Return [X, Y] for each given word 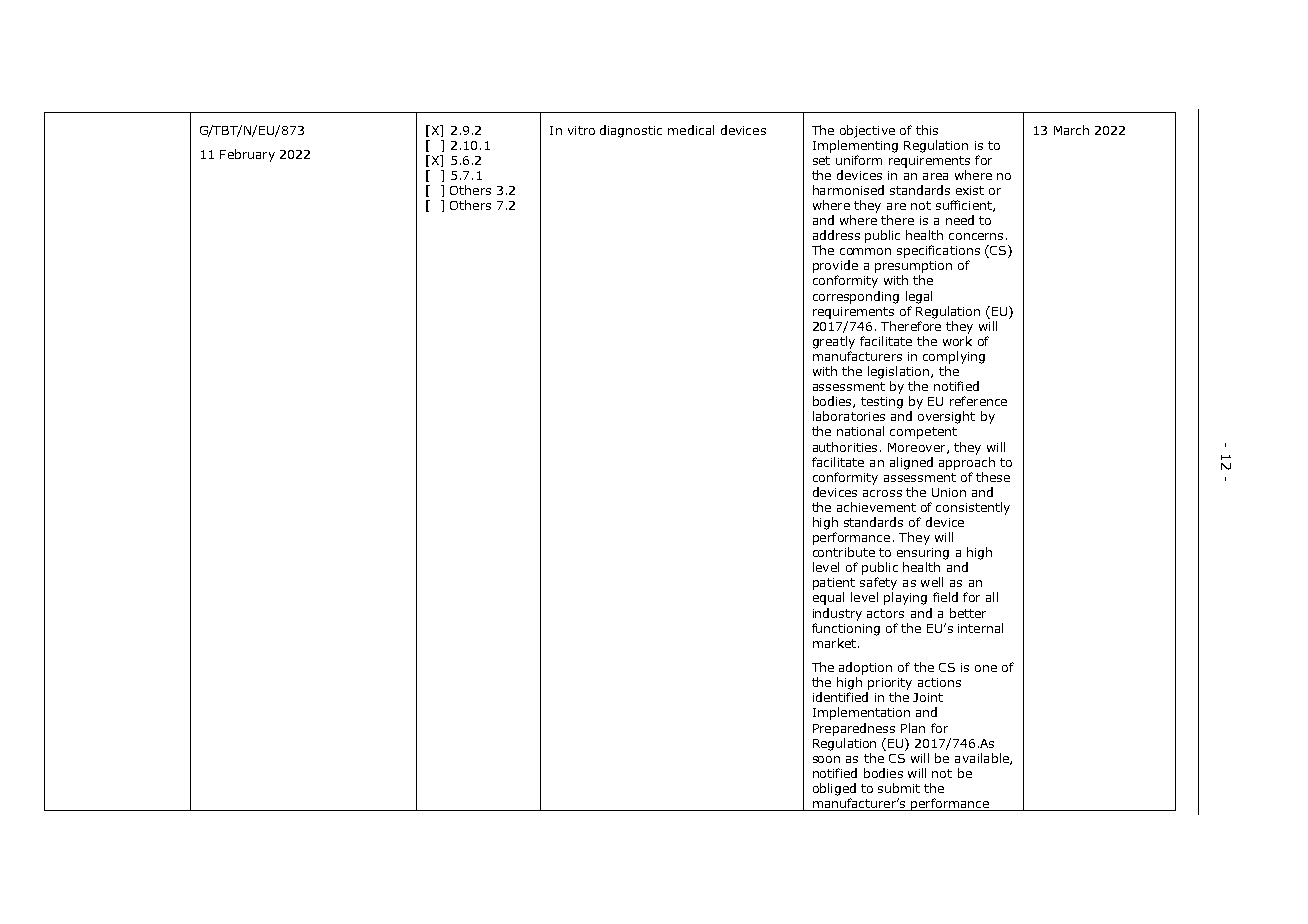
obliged [834, 789]
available [983, 759]
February [247, 155]
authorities [845, 447]
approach [967, 463]
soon [826, 759]
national [860, 431]
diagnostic [631, 131]
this [927, 130]
